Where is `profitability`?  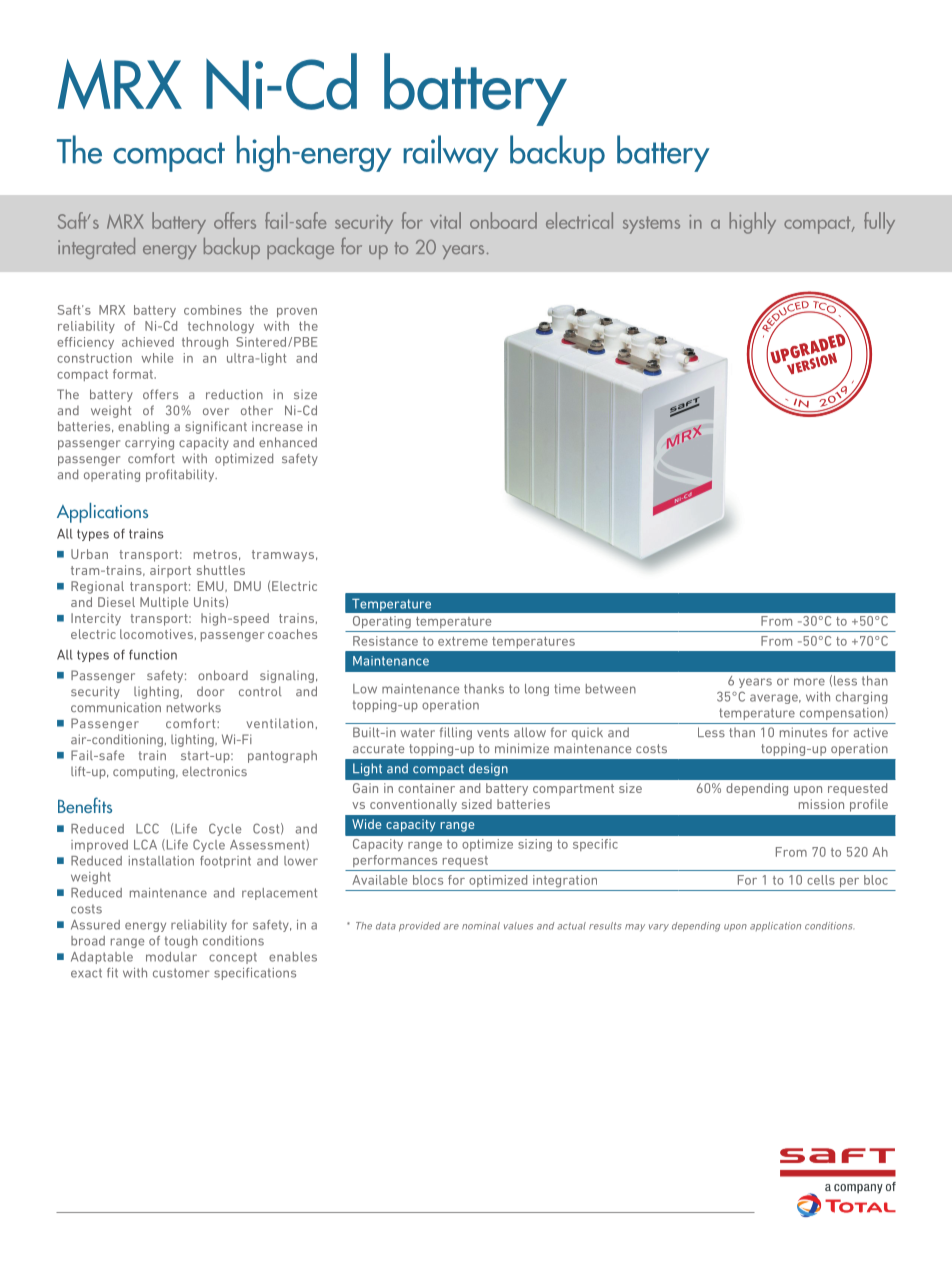
profitability is located at coordinates (181, 475).
